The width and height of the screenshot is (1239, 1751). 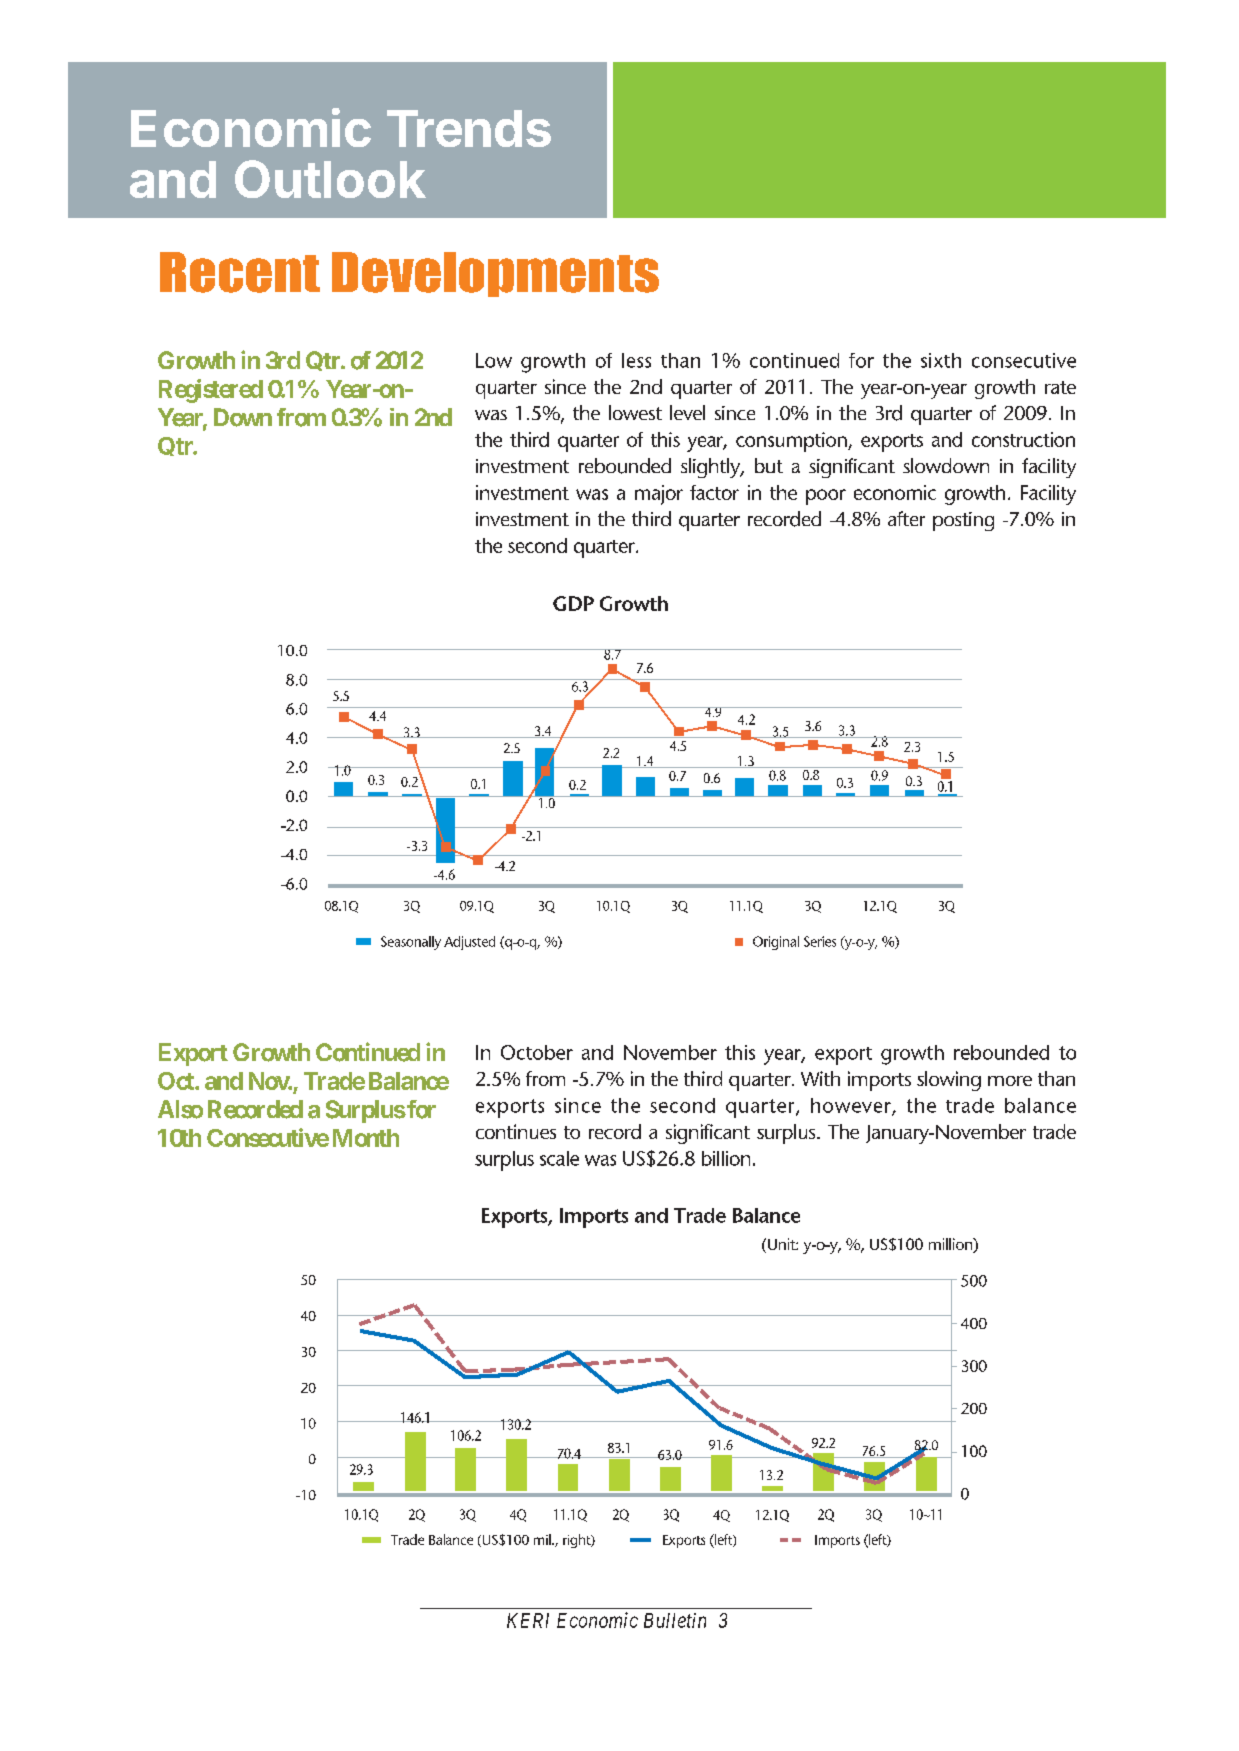 What do you see at coordinates (330, 179) in the screenshot?
I see `Outlook` at bounding box center [330, 179].
